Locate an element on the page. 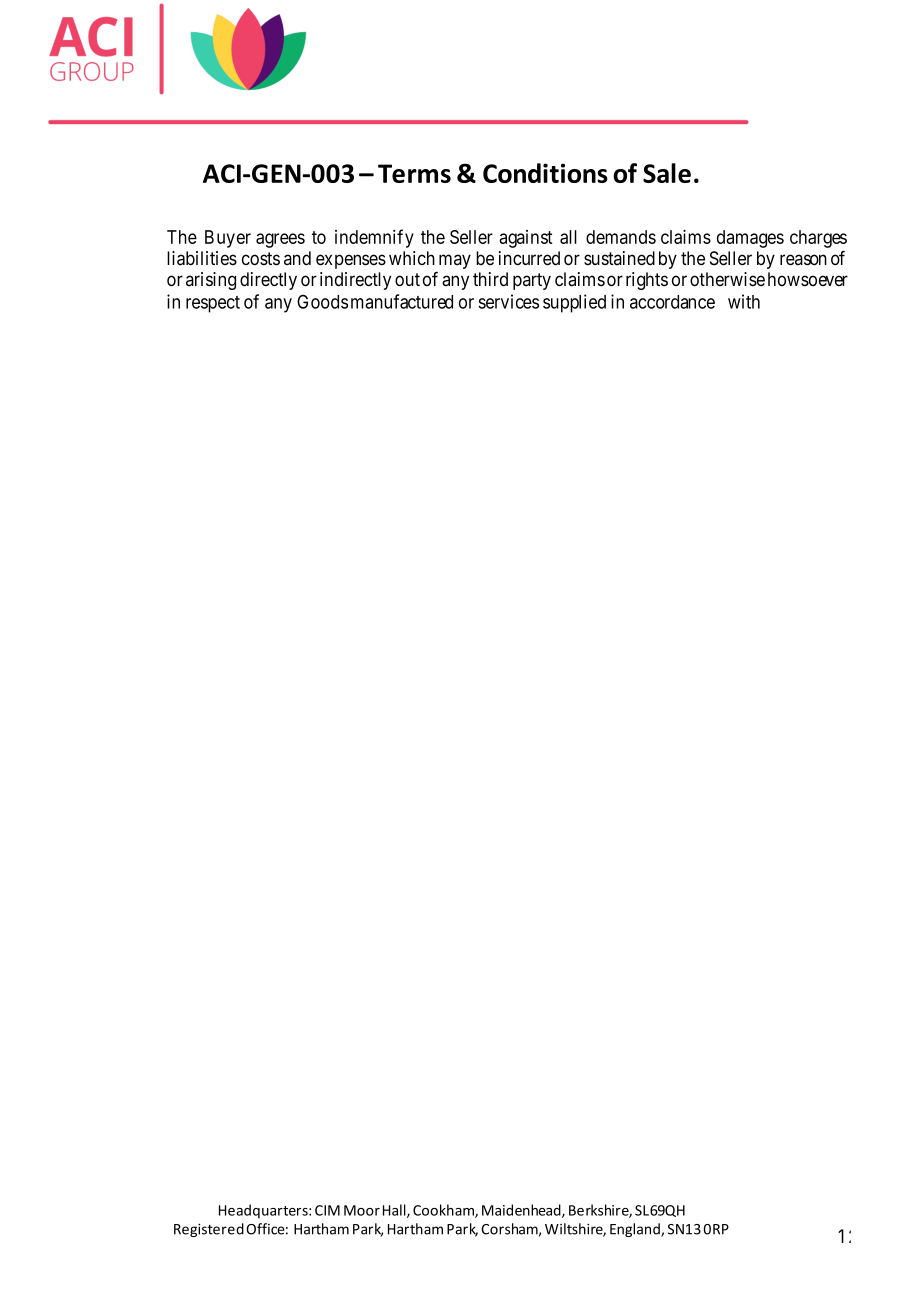 This page has width=924, height=1309. Goods is located at coordinates (322, 301).
